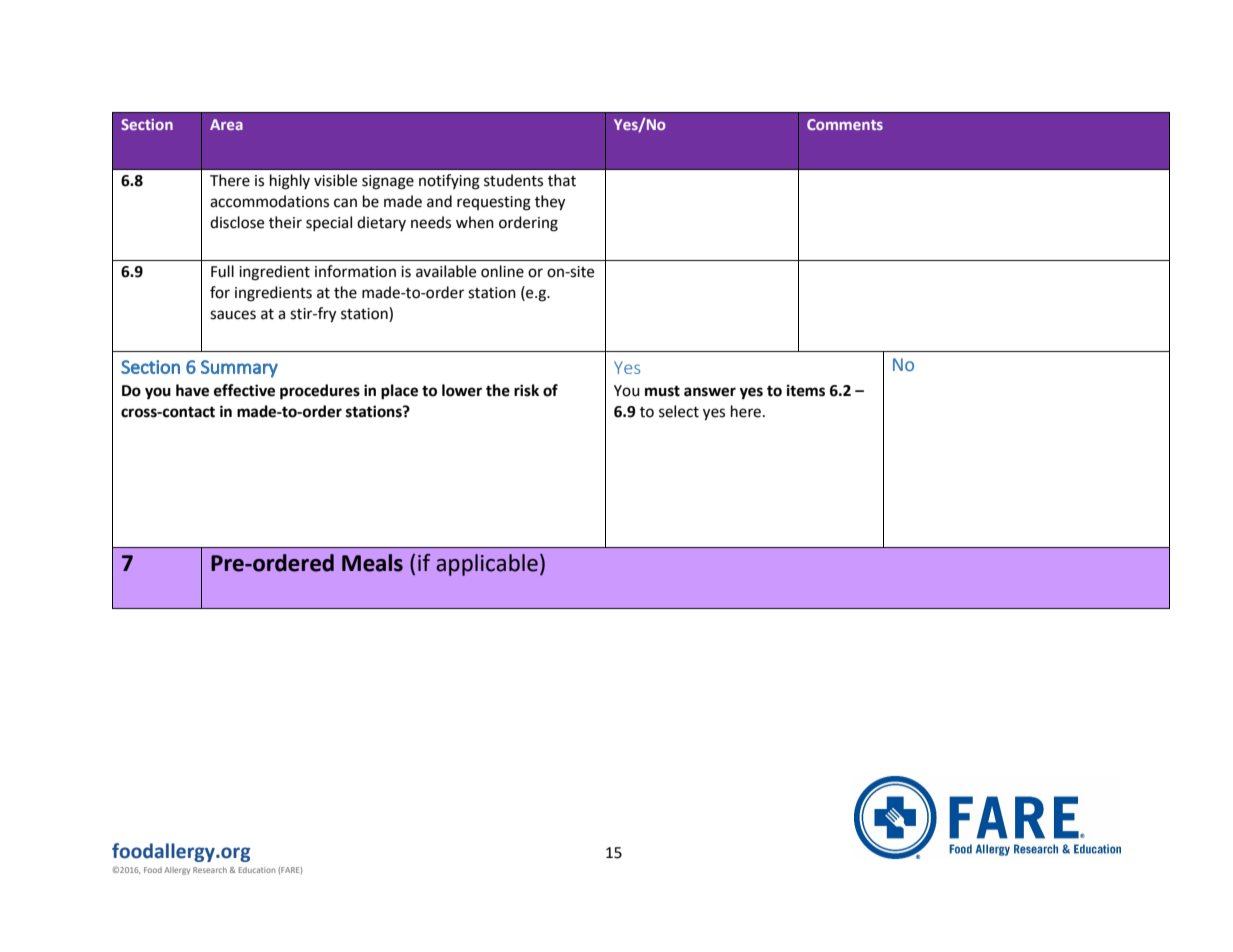  Describe the element at coordinates (679, 411) in the screenshot. I see `select` at that location.
